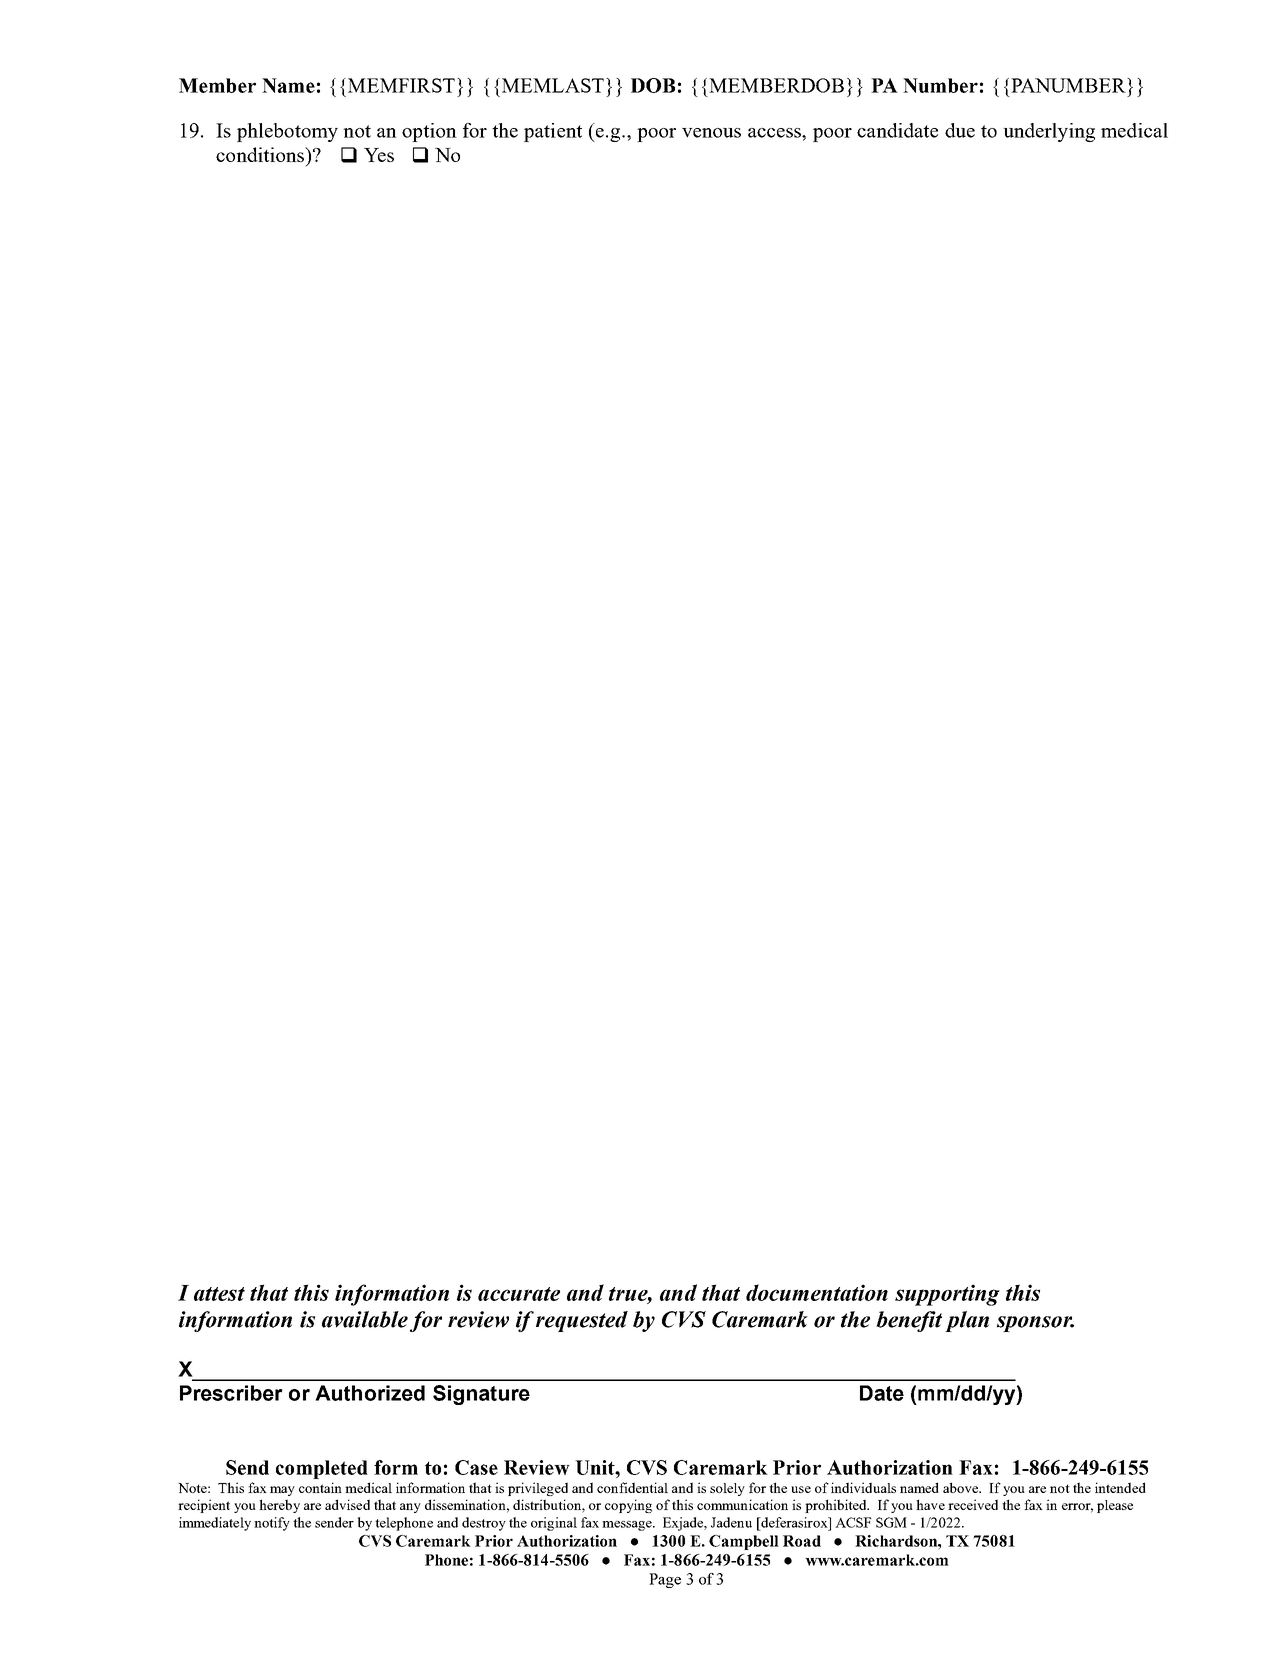  What do you see at coordinates (379, 155) in the document?
I see `Yes` at bounding box center [379, 155].
